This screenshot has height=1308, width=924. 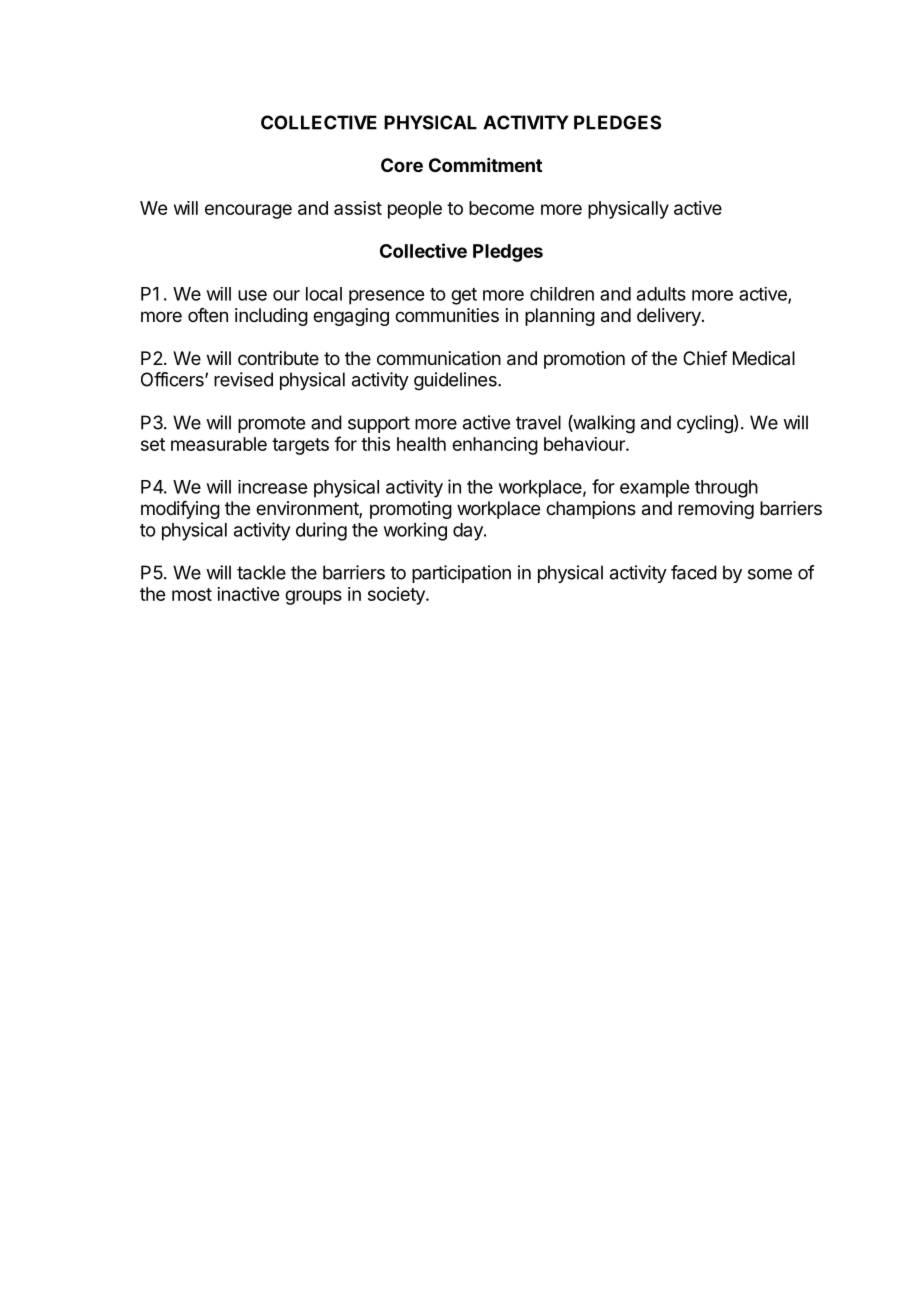 I want to click on revised, so click(x=243, y=379).
